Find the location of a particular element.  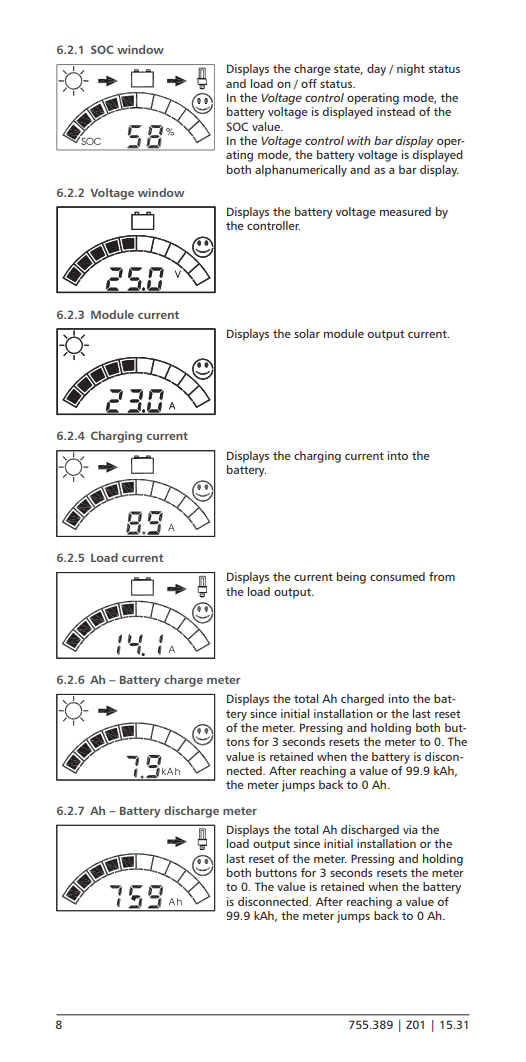

consumed is located at coordinates (397, 576).
